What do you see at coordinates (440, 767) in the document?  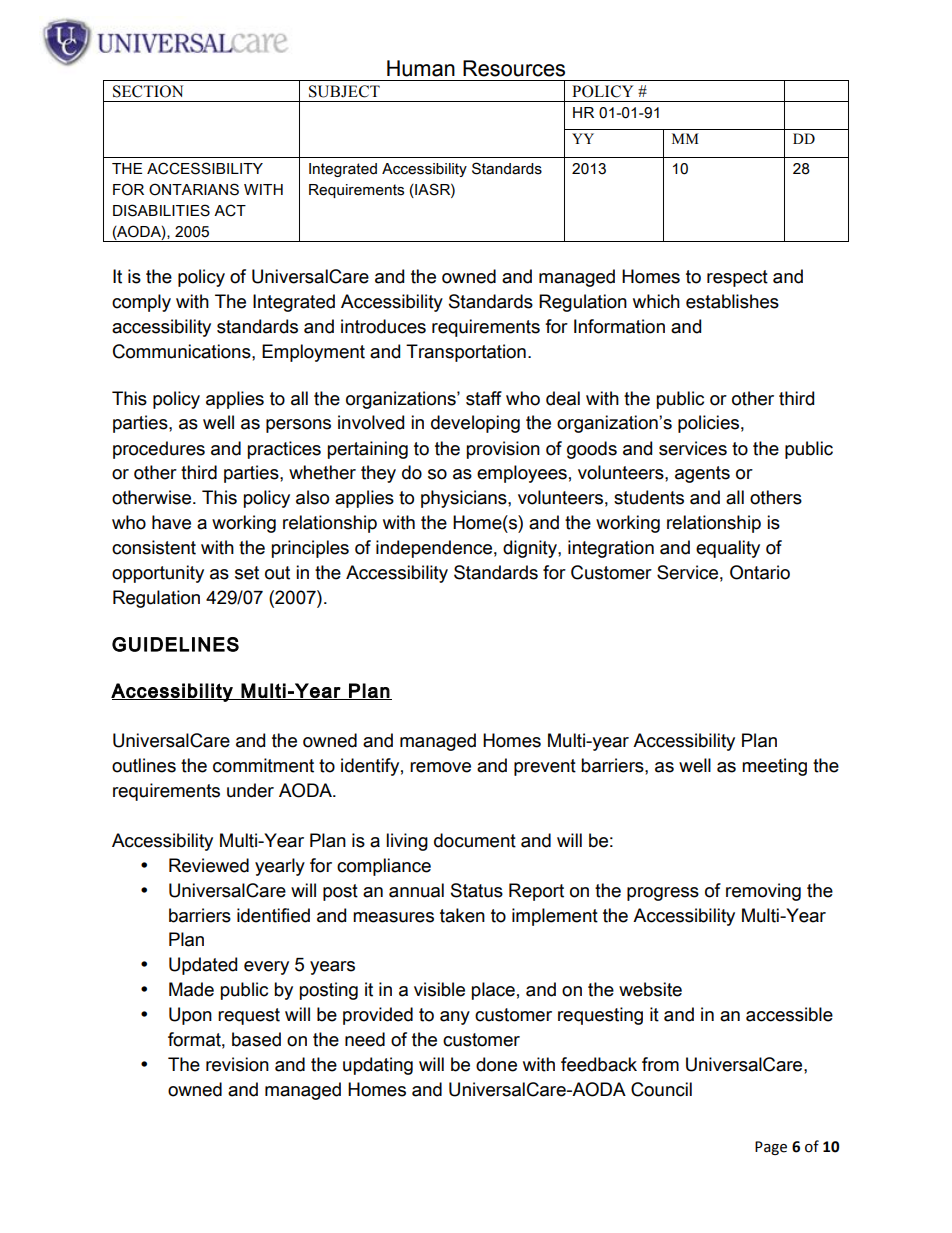 I see `remove` at bounding box center [440, 767].
